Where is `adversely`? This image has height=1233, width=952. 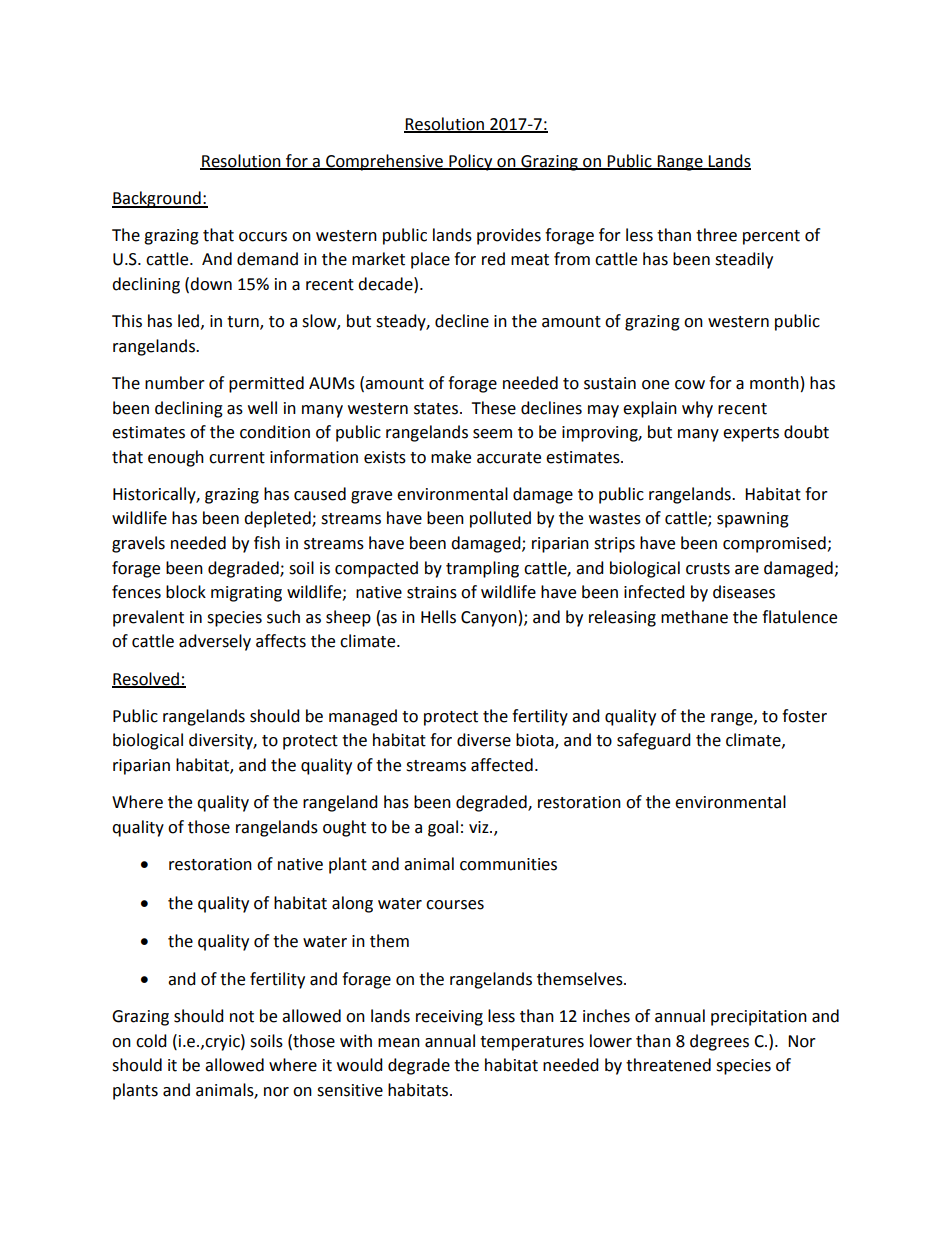
adversely is located at coordinates (215, 642).
